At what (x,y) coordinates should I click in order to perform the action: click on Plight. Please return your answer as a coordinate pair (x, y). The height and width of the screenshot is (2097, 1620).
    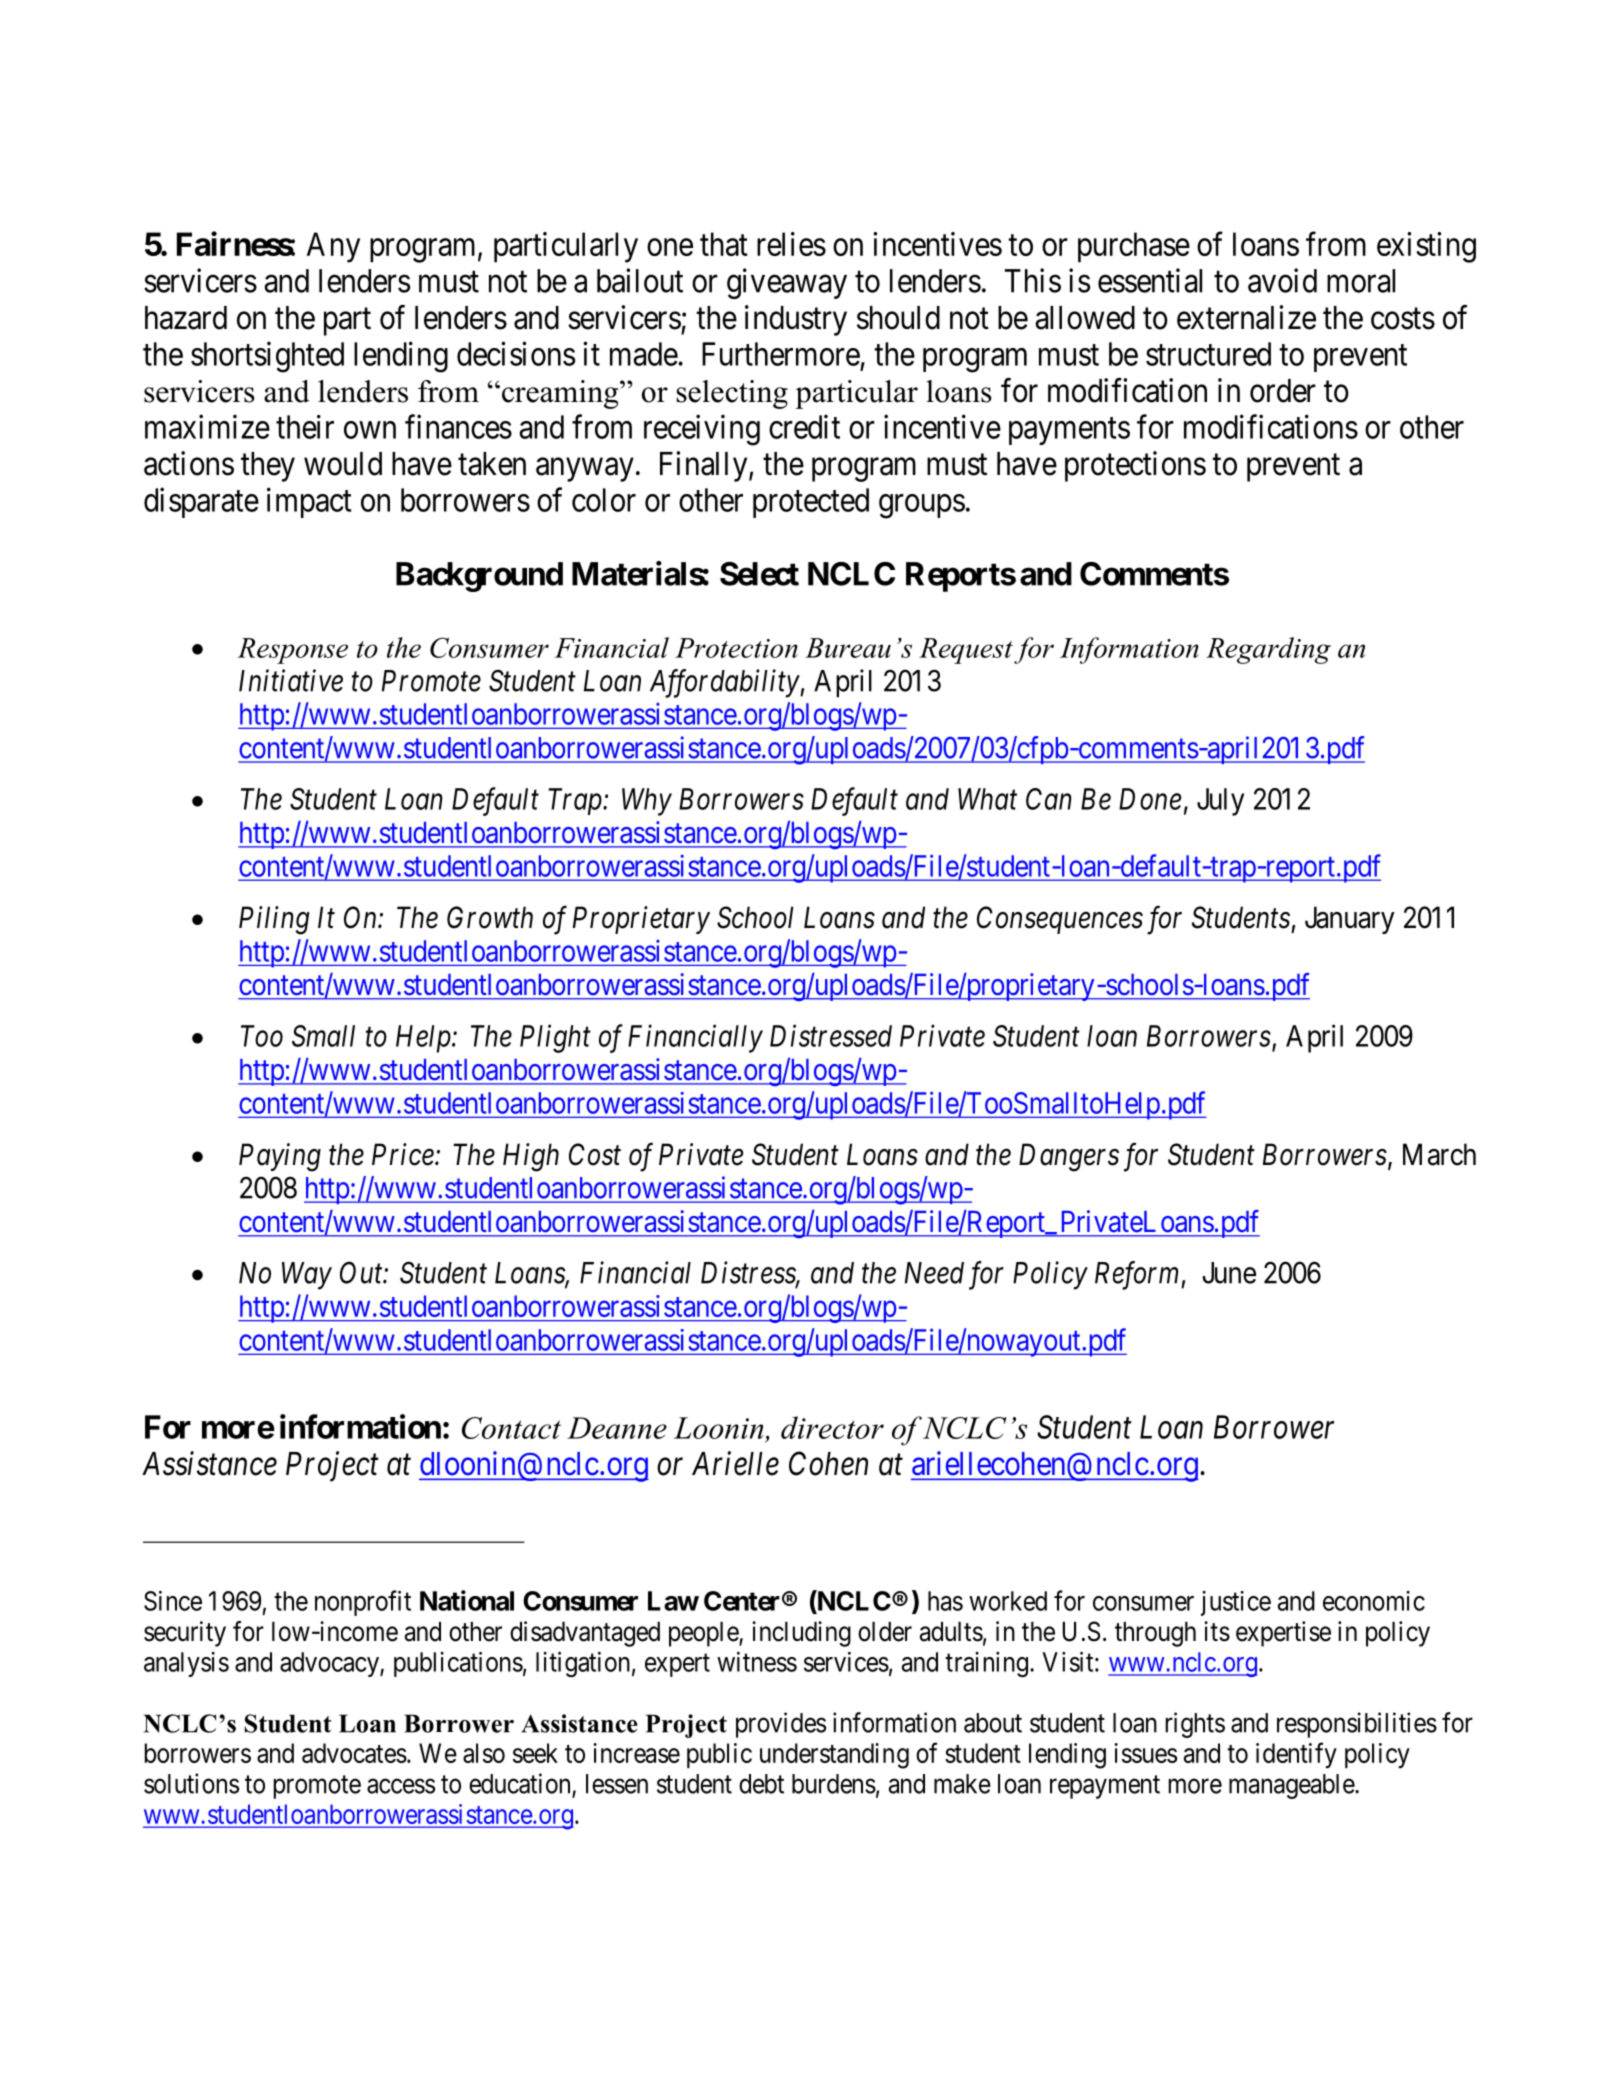
    Looking at the image, I should click on (555, 1038).
